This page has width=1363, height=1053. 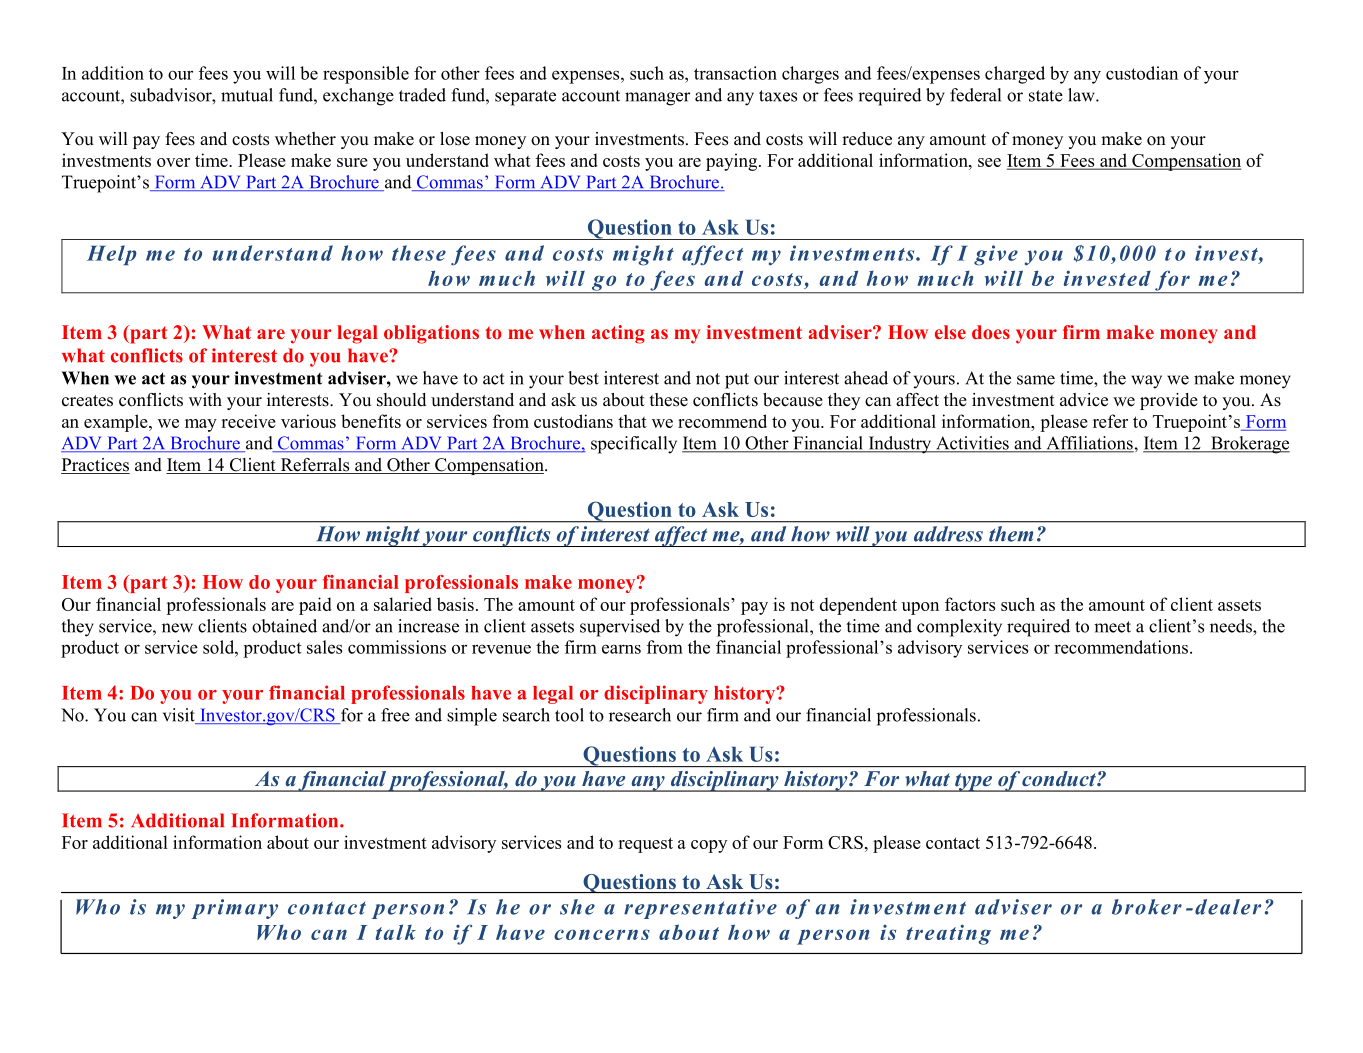 I want to click on primary, so click(x=234, y=909).
